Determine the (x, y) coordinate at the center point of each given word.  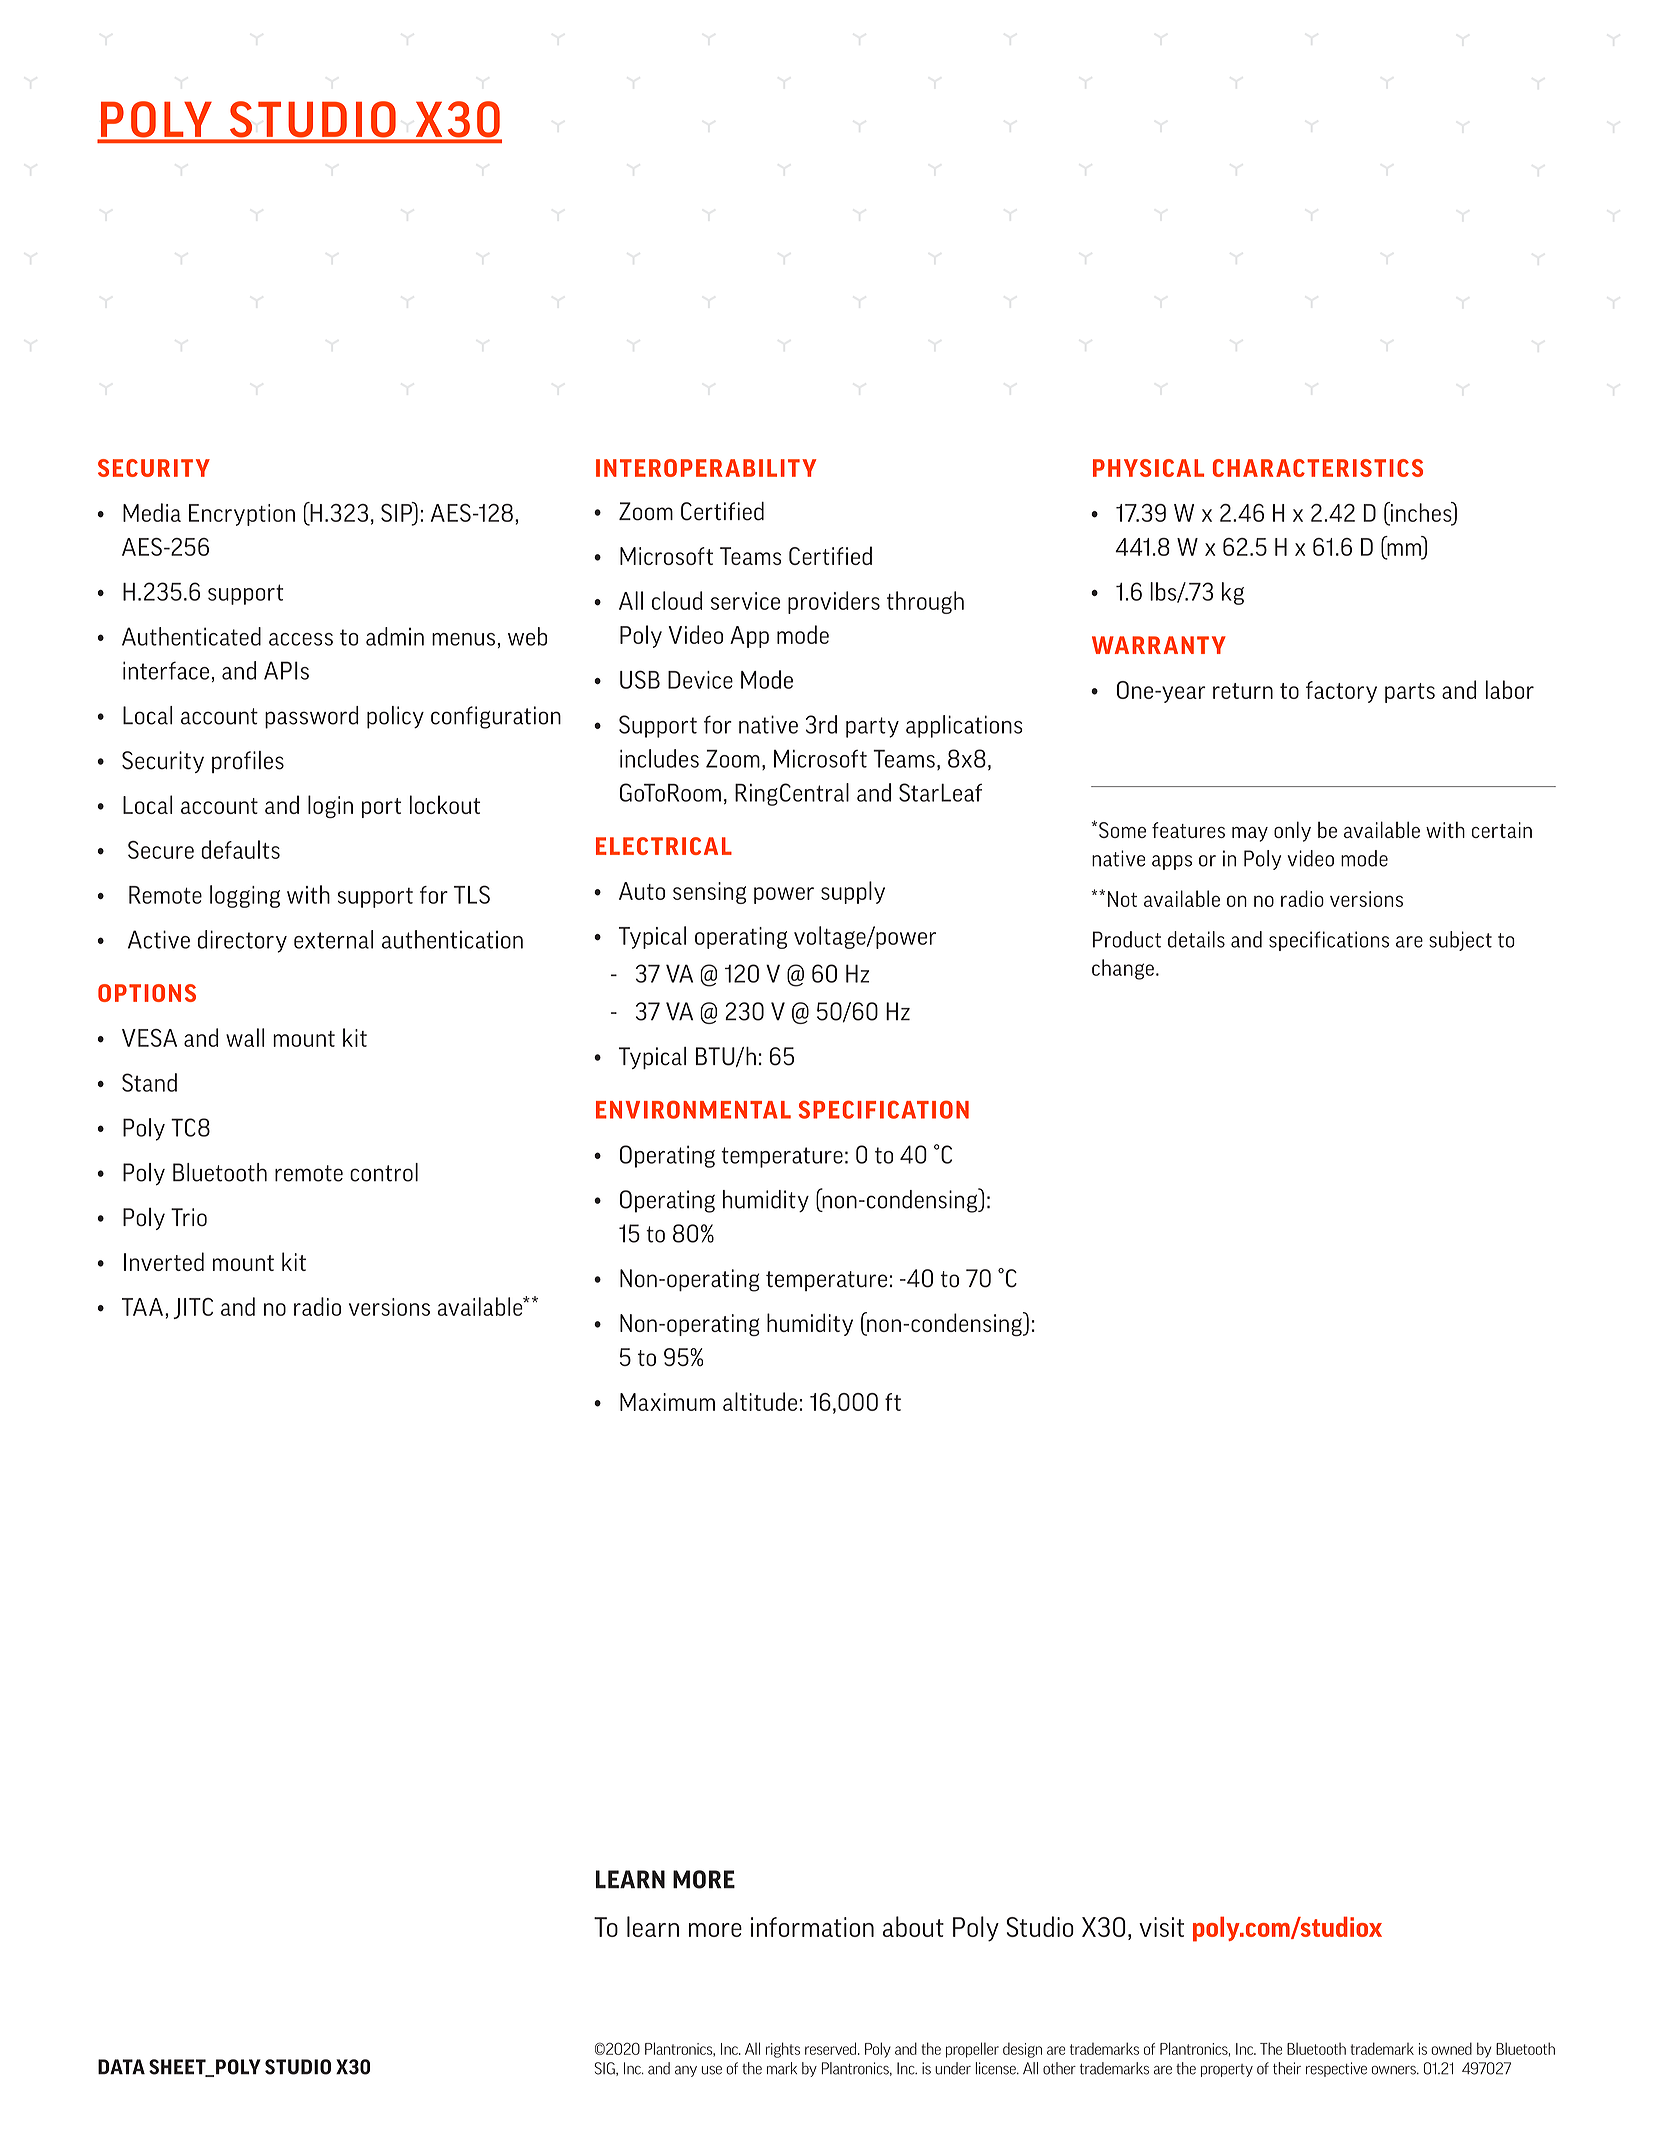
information (812, 1927)
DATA (121, 2067)
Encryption (242, 515)
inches (1421, 513)
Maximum (667, 1402)
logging (245, 896)
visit (1161, 1927)
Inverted (164, 1261)
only (1292, 831)
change (1123, 969)
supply (853, 892)
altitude (760, 1401)
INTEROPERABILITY (706, 468)
